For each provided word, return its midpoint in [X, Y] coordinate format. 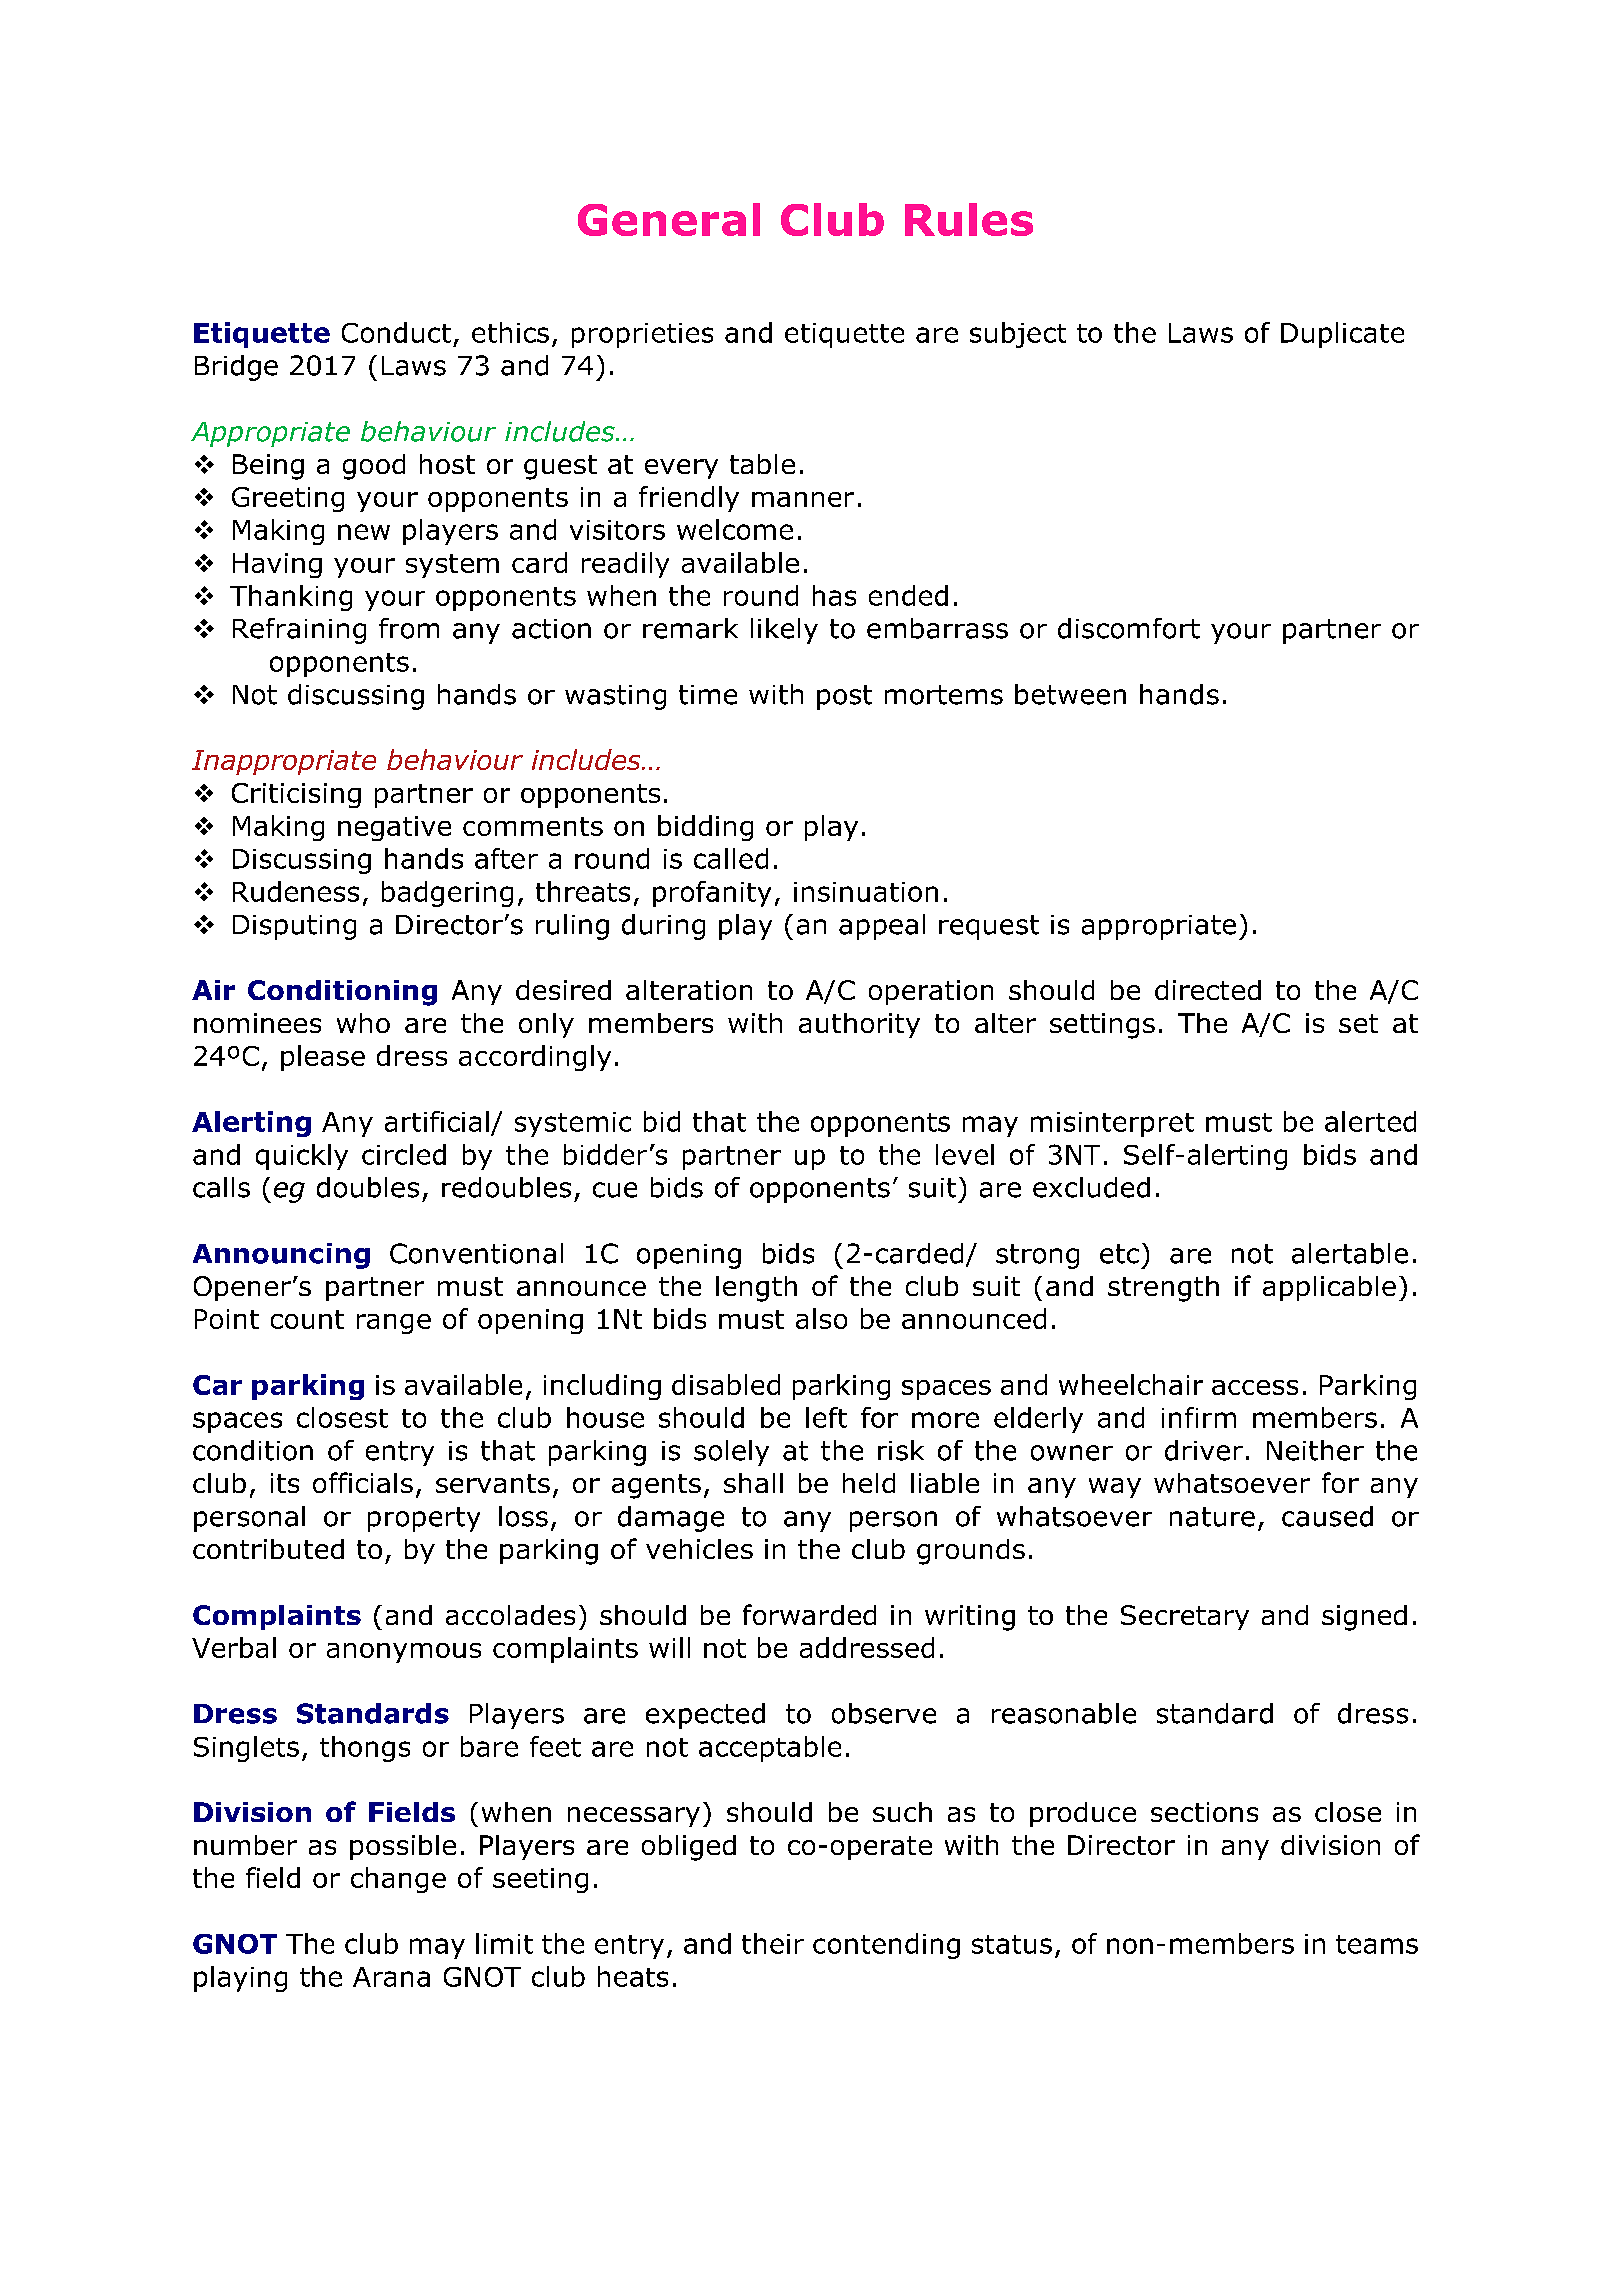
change [398, 1880]
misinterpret [1112, 1124]
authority [859, 1025]
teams [1377, 1944]
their [773, 1943]
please [323, 1058]
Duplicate [1342, 335]
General [669, 219]
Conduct [396, 332]
